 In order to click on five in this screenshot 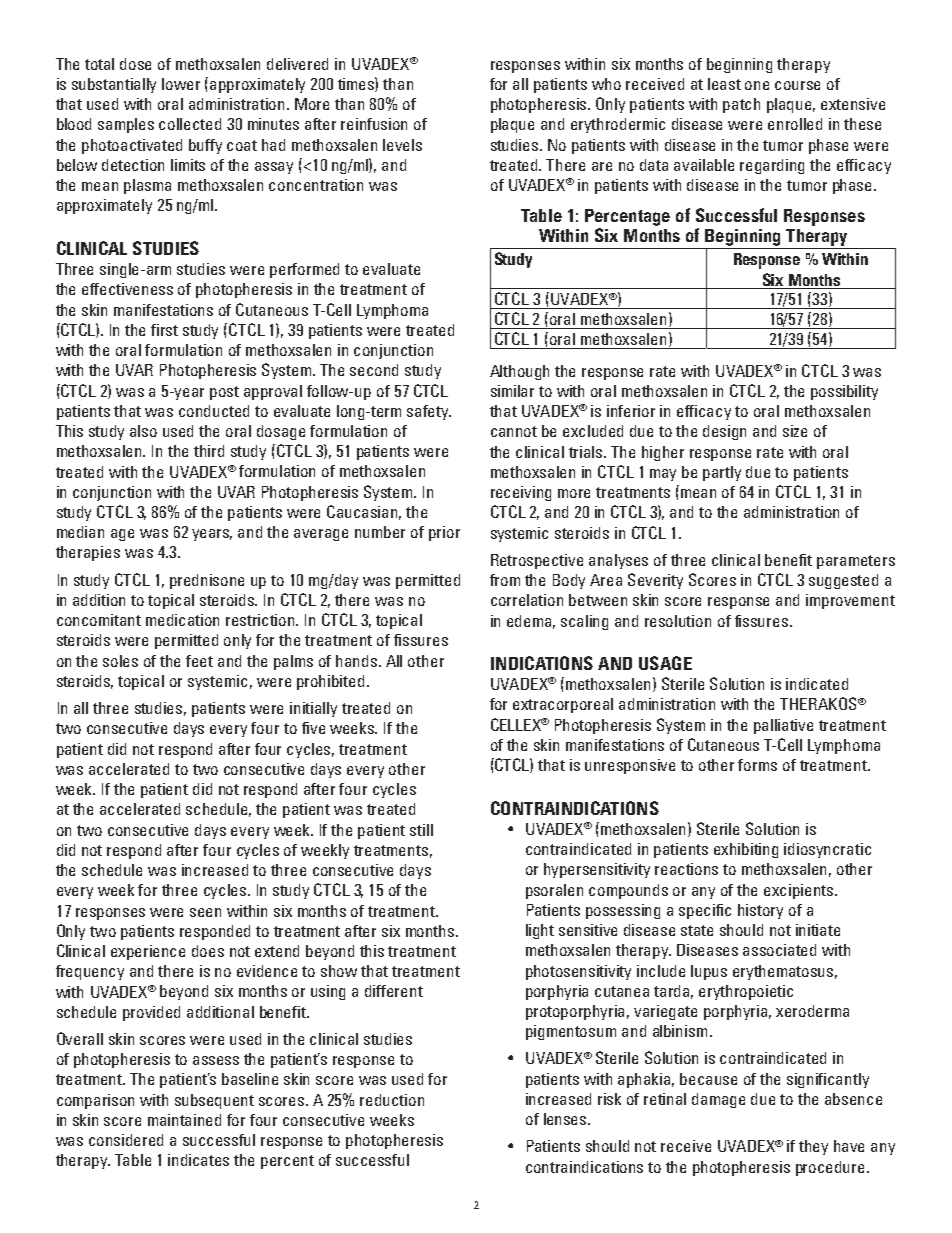, I will do `click(313, 728)`.
